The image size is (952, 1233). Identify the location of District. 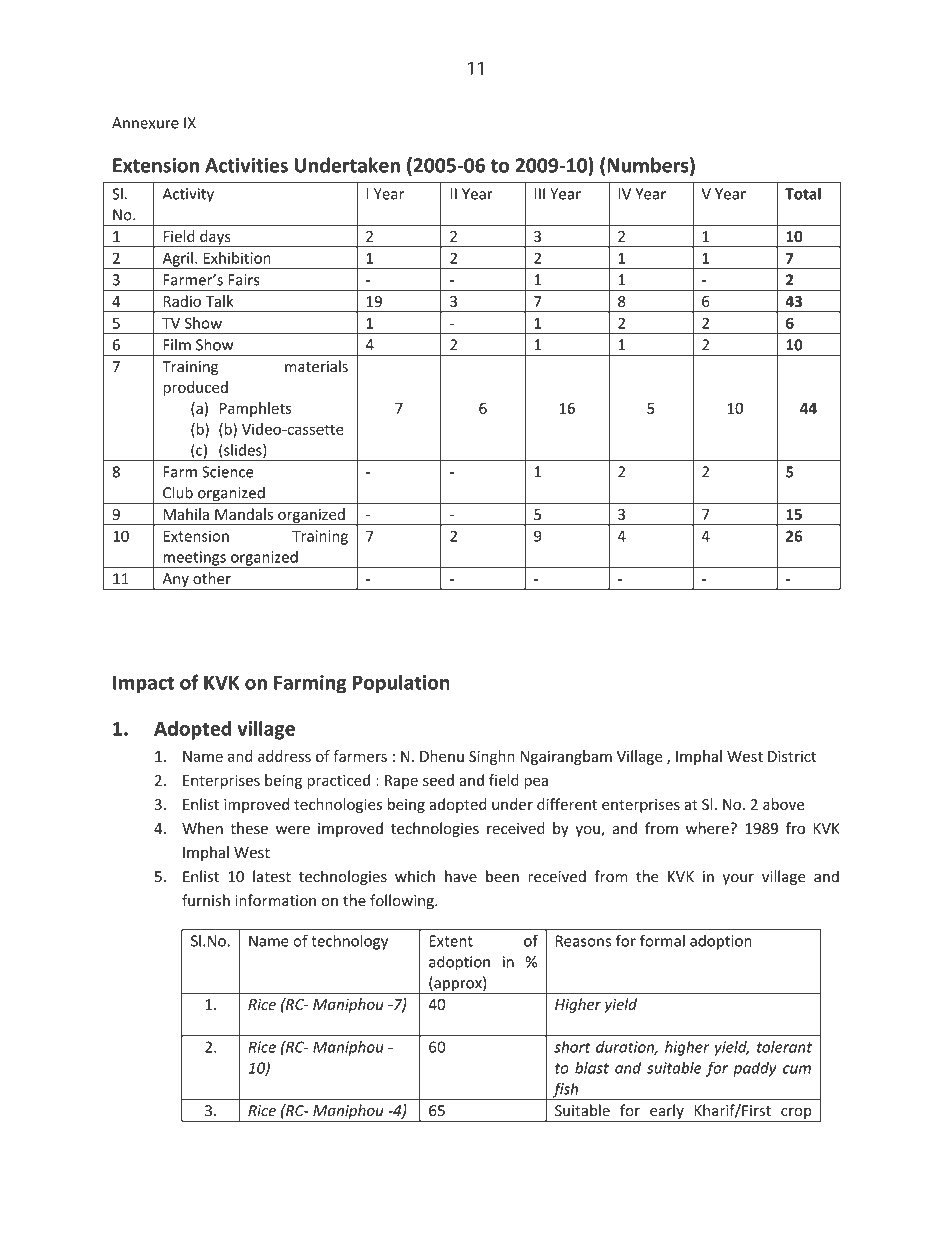
(792, 756).
